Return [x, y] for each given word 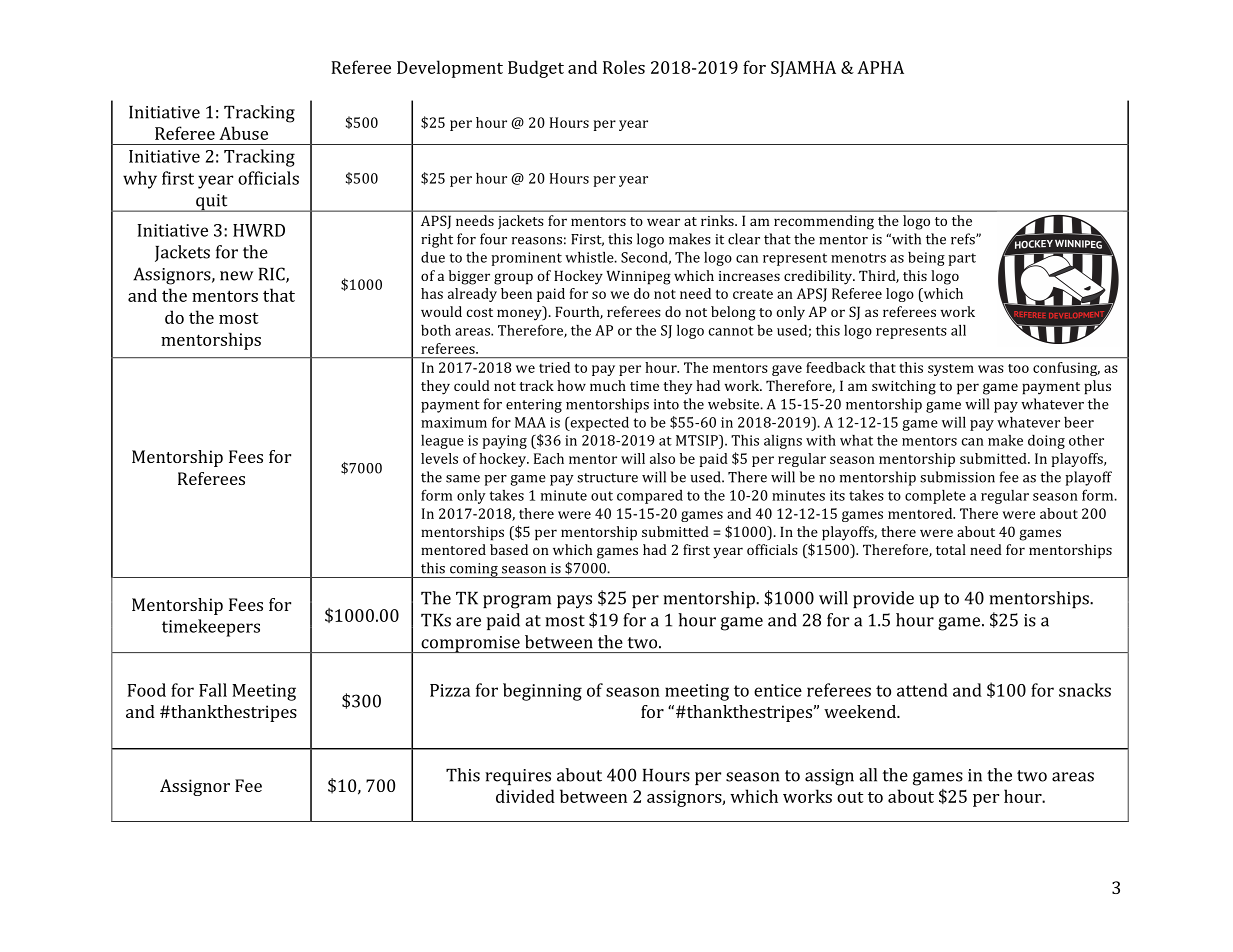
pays [574, 602]
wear [663, 222]
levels [439, 458]
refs [964, 239]
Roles [624, 67]
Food [146, 690]
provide [883, 599]
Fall [213, 690]
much [608, 385]
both [436, 330]
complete [935, 497]
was [991, 369]
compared [650, 497]
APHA [880, 67]
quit [212, 203]
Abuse [243, 133]
